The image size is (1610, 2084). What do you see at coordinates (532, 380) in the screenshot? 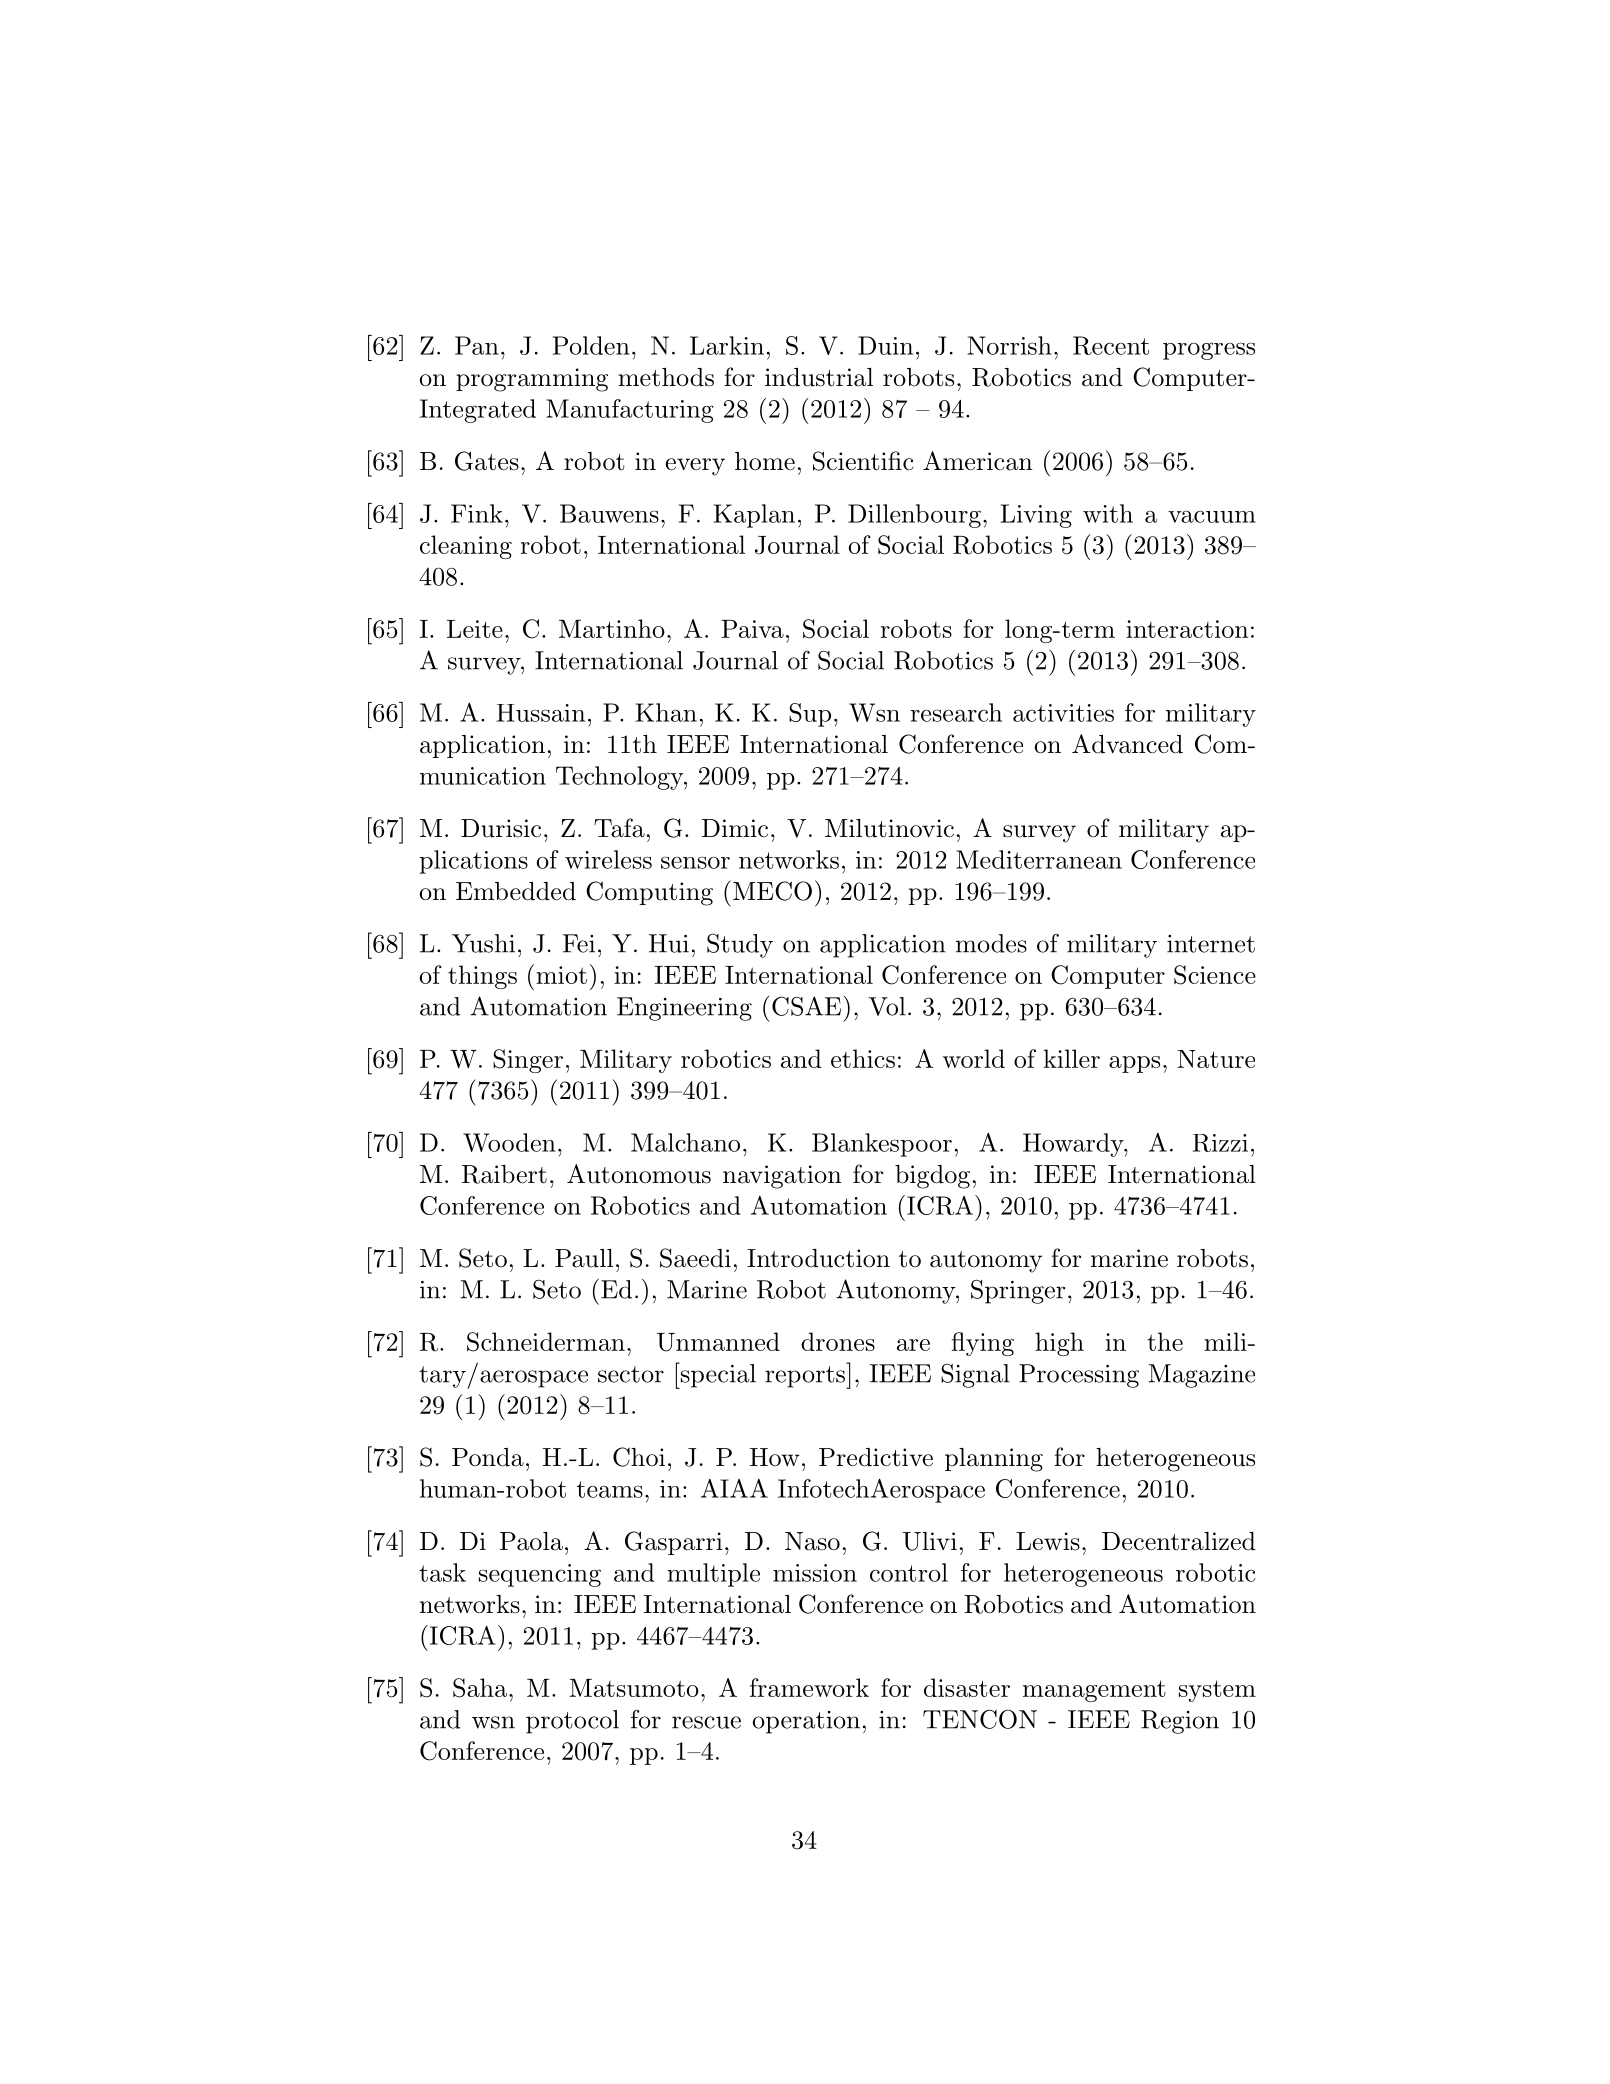
I see `programming` at bounding box center [532, 380].
